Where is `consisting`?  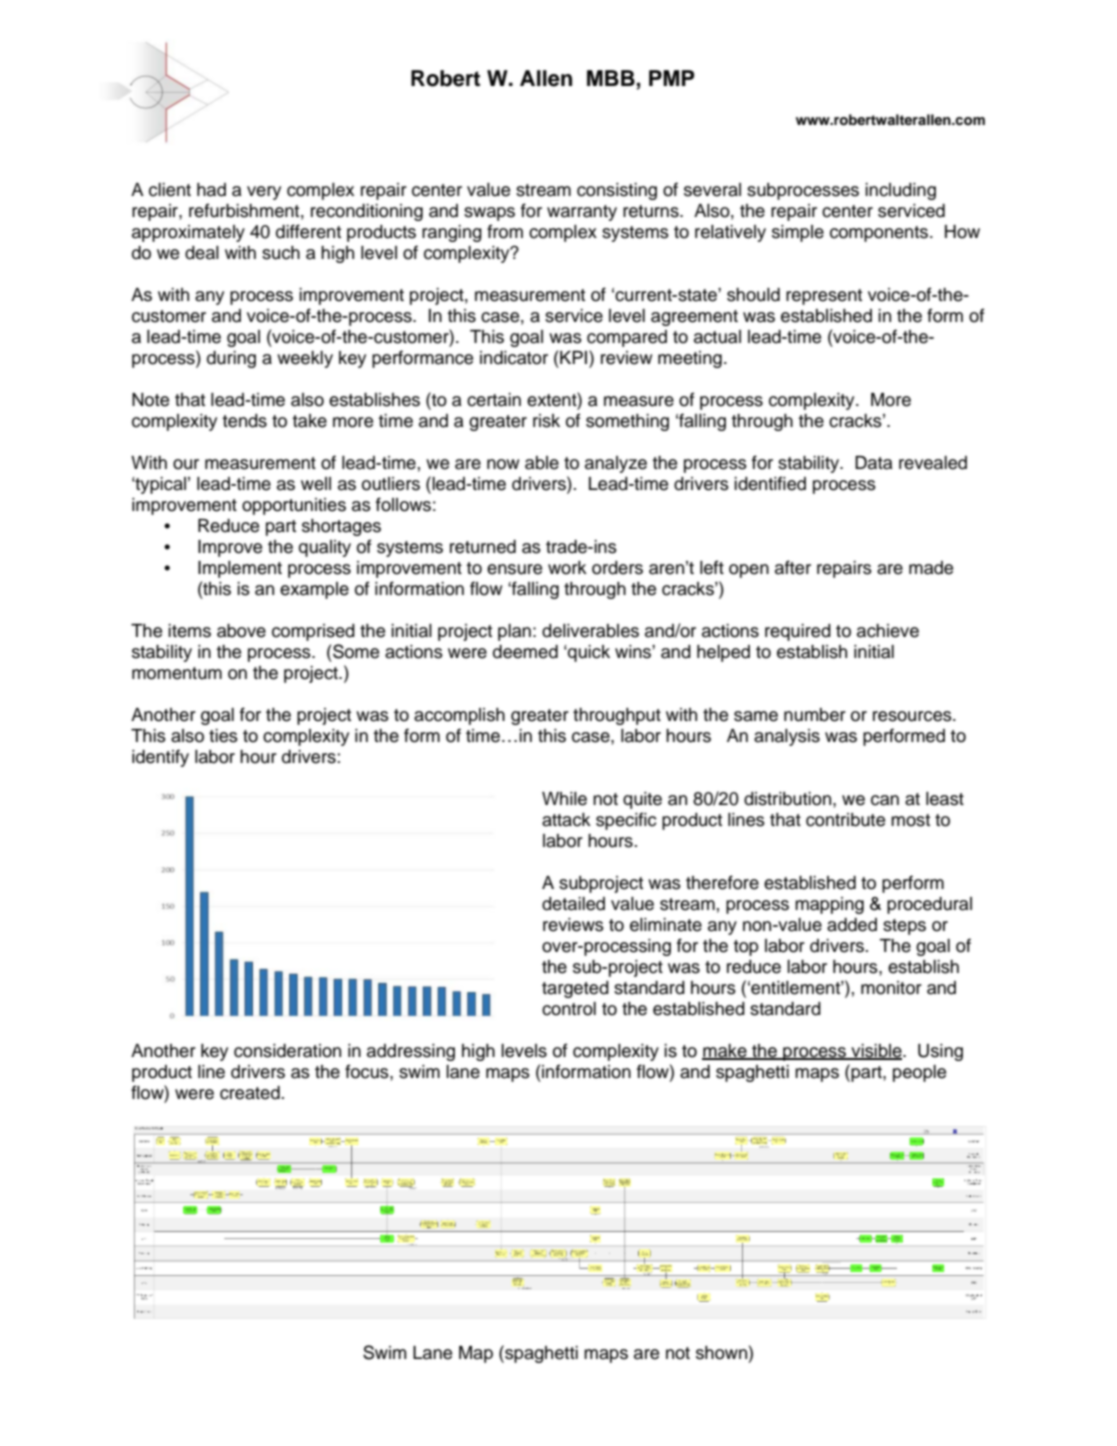
consisting is located at coordinates (617, 191).
